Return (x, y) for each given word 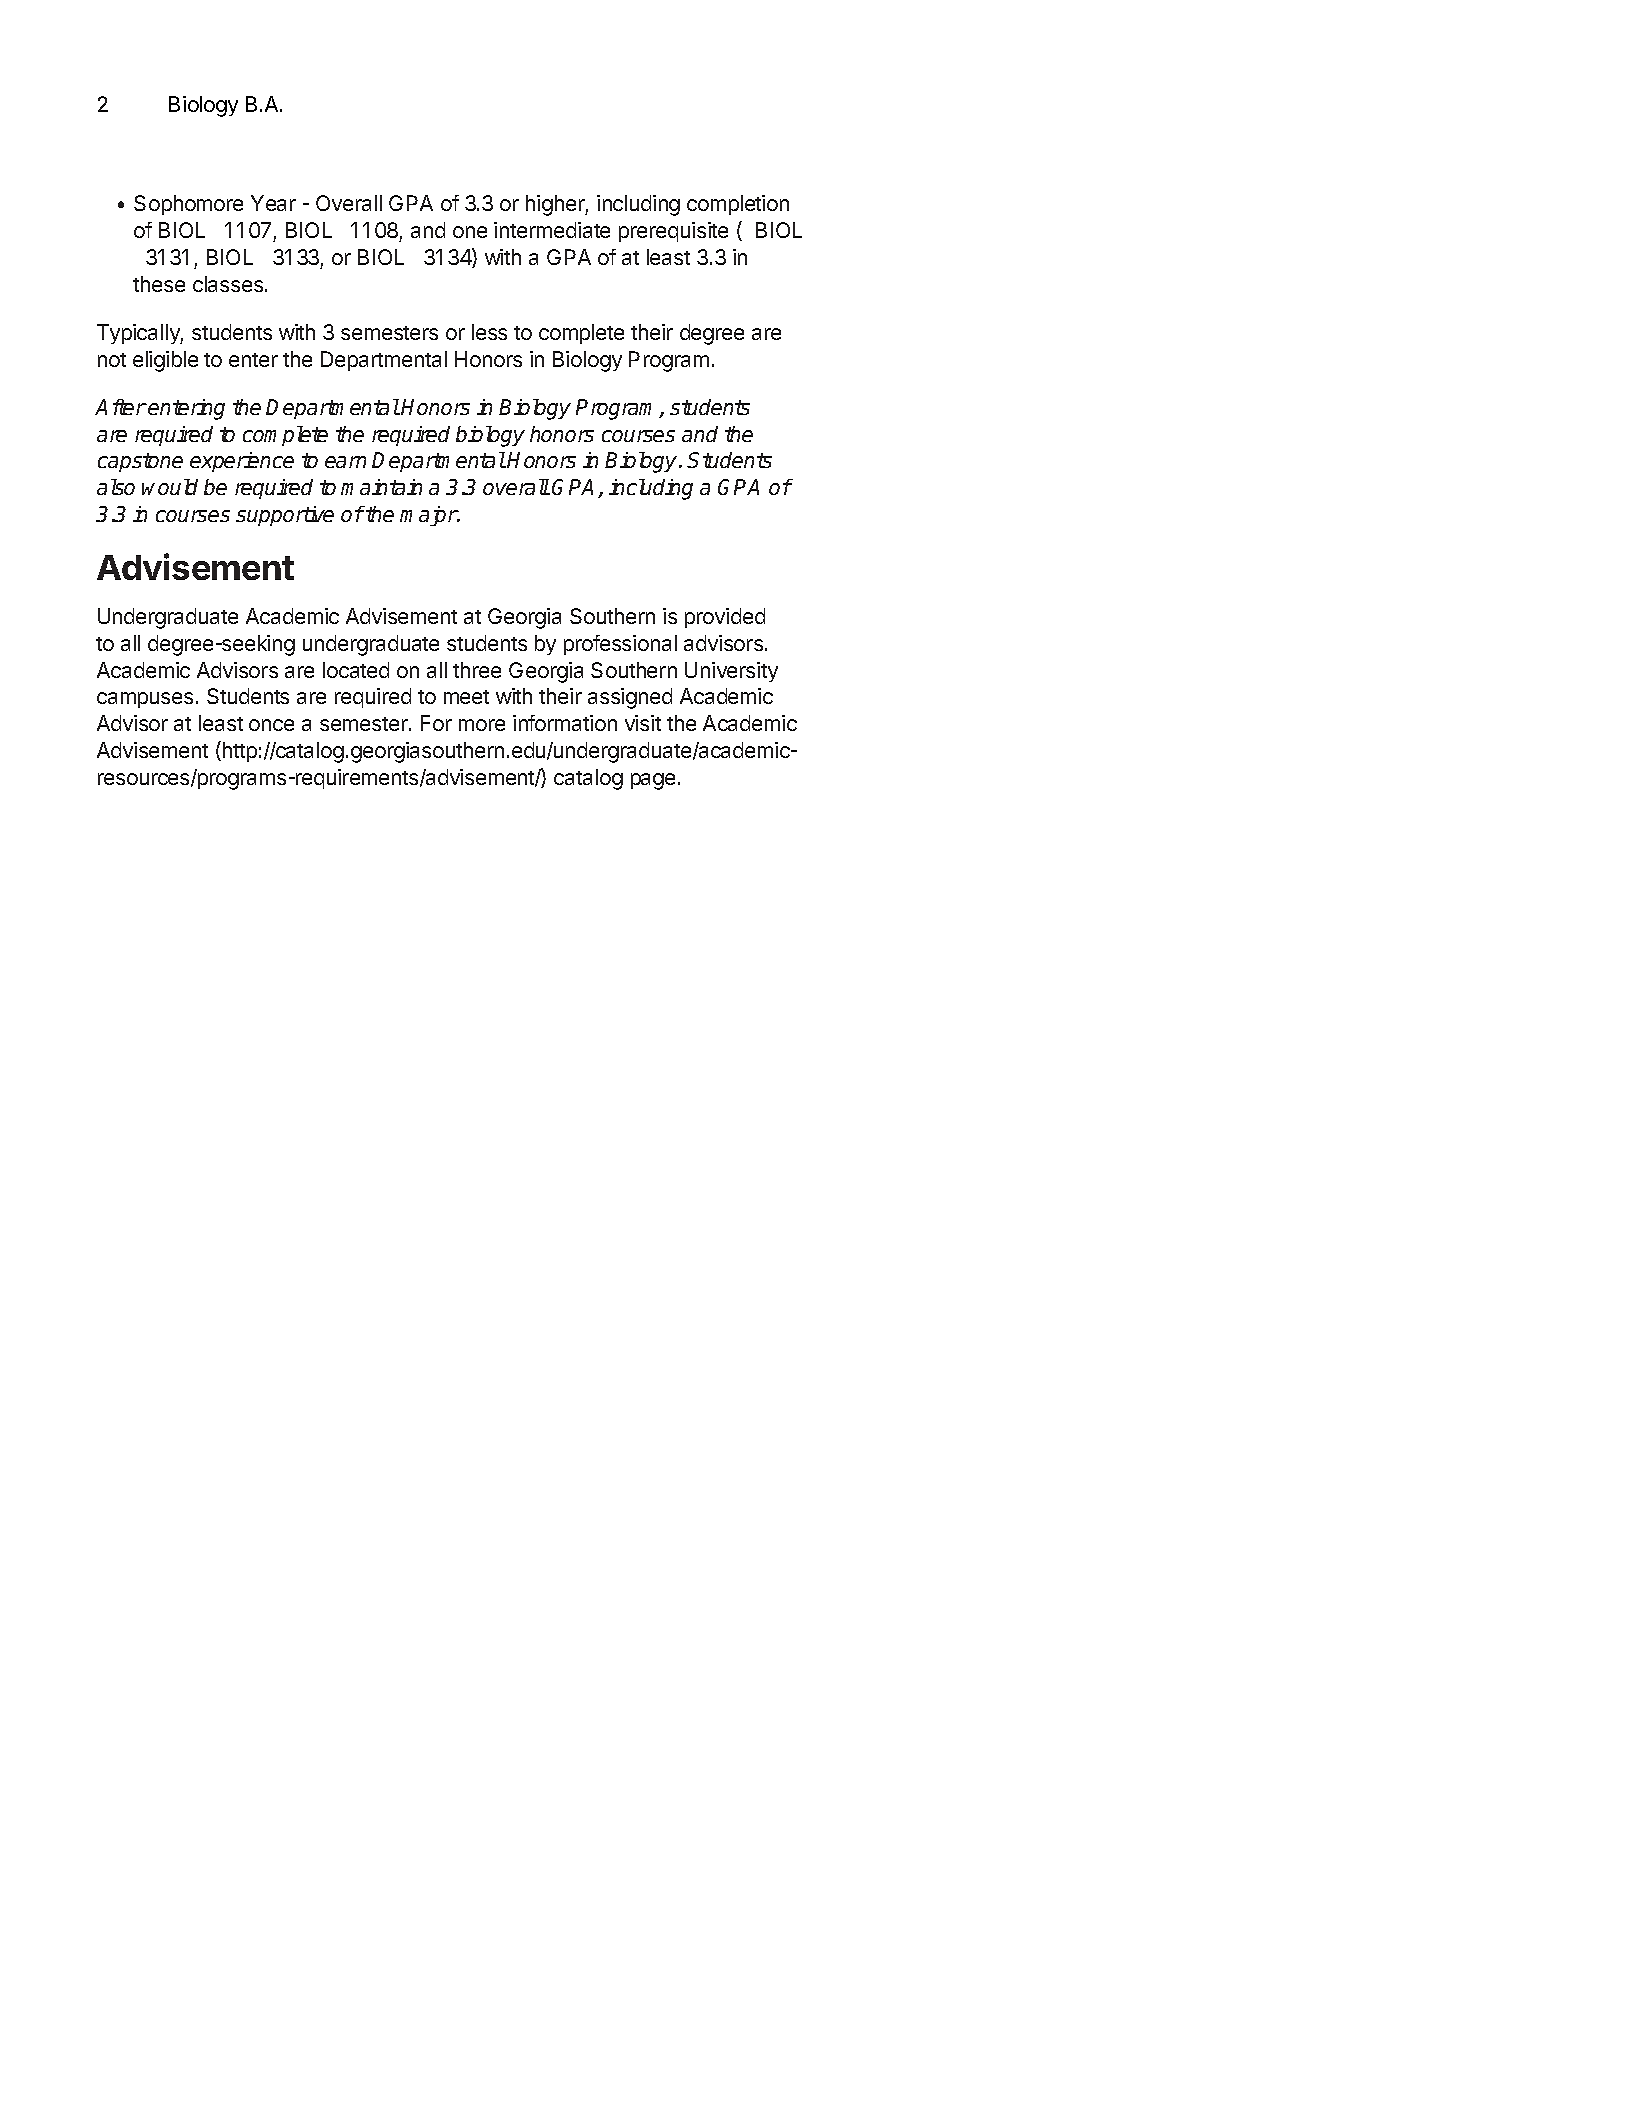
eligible (165, 361)
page (653, 781)
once (271, 725)
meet (466, 697)
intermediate (552, 230)
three (477, 670)
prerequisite (673, 232)
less (489, 332)
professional (620, 645)
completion (738, 205)
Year (273, 203)
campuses (145, 700)
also (116, 487)
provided (725, 618)
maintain (381, 487)
